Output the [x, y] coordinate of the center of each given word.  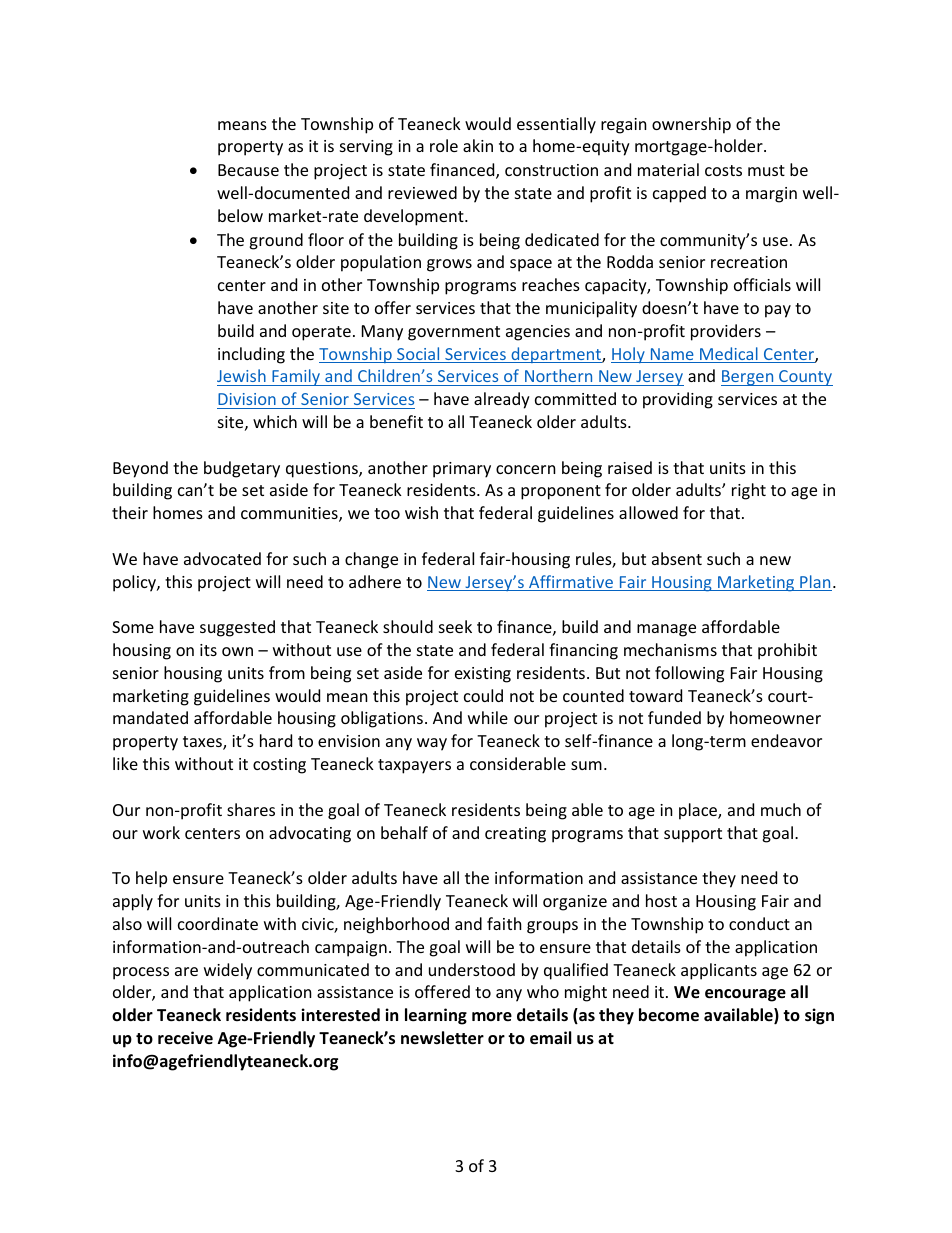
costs [723, 170]
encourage [745, 995]
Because [248, 170]
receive [185, 1037]
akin [478, 145]
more [492, 1017]
